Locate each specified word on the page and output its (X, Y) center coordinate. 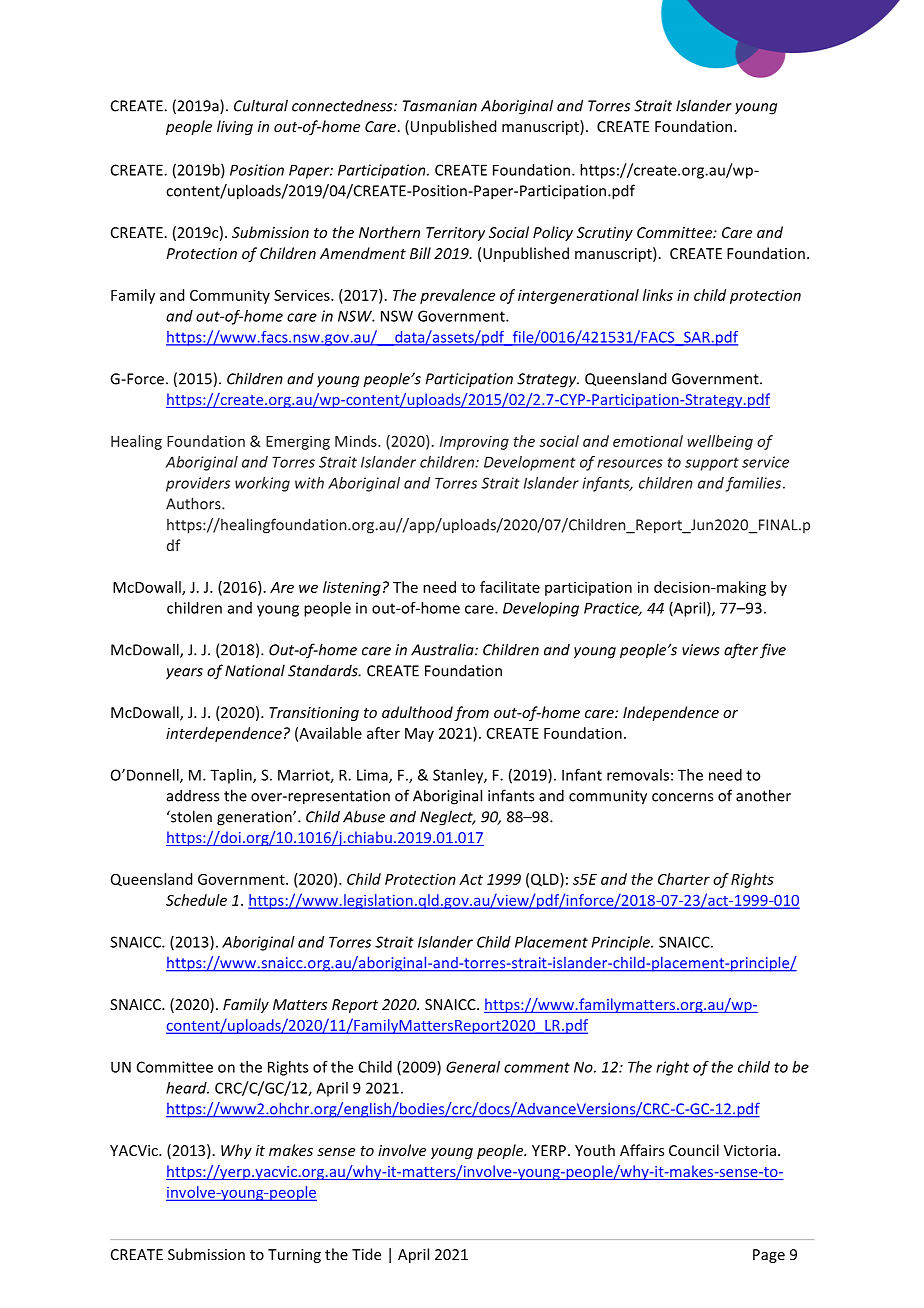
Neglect (447, 818)
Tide (366, 1254)
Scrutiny (605, 234)
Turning (294, 1256)
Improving (474, 443)
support (712, 464)
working (262, 484)
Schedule (196, 900)
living (235, 127)
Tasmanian (440, 106)
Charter (684, 879)
